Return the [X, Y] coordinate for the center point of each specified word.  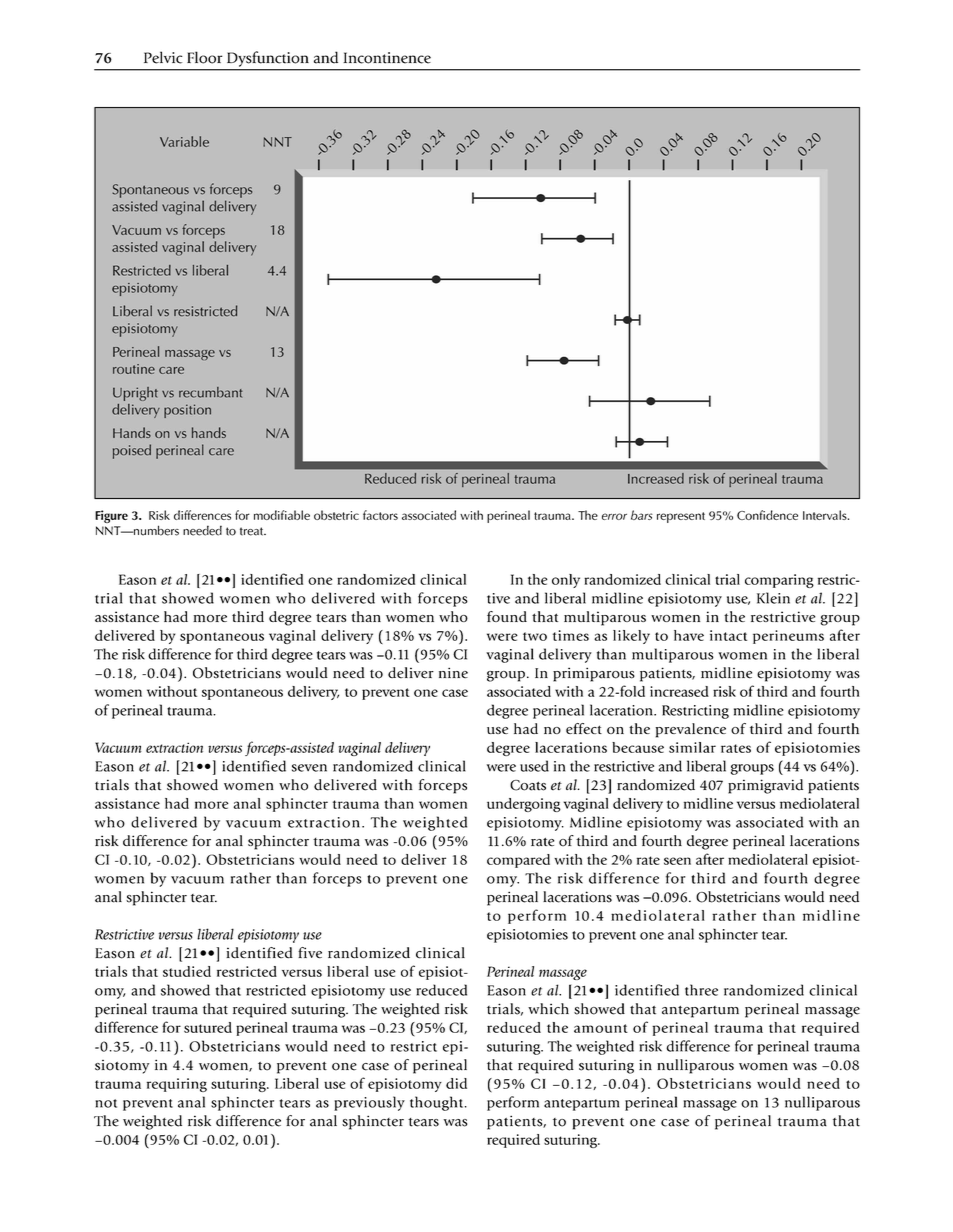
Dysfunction [267, 59]
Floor [204, 57]
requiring [177, 1085]
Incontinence [387, 58]
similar [692, 747]
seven [309, 768]
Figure [111, 516]
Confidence [767, 515]
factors [380, 515]
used [534, 766]
